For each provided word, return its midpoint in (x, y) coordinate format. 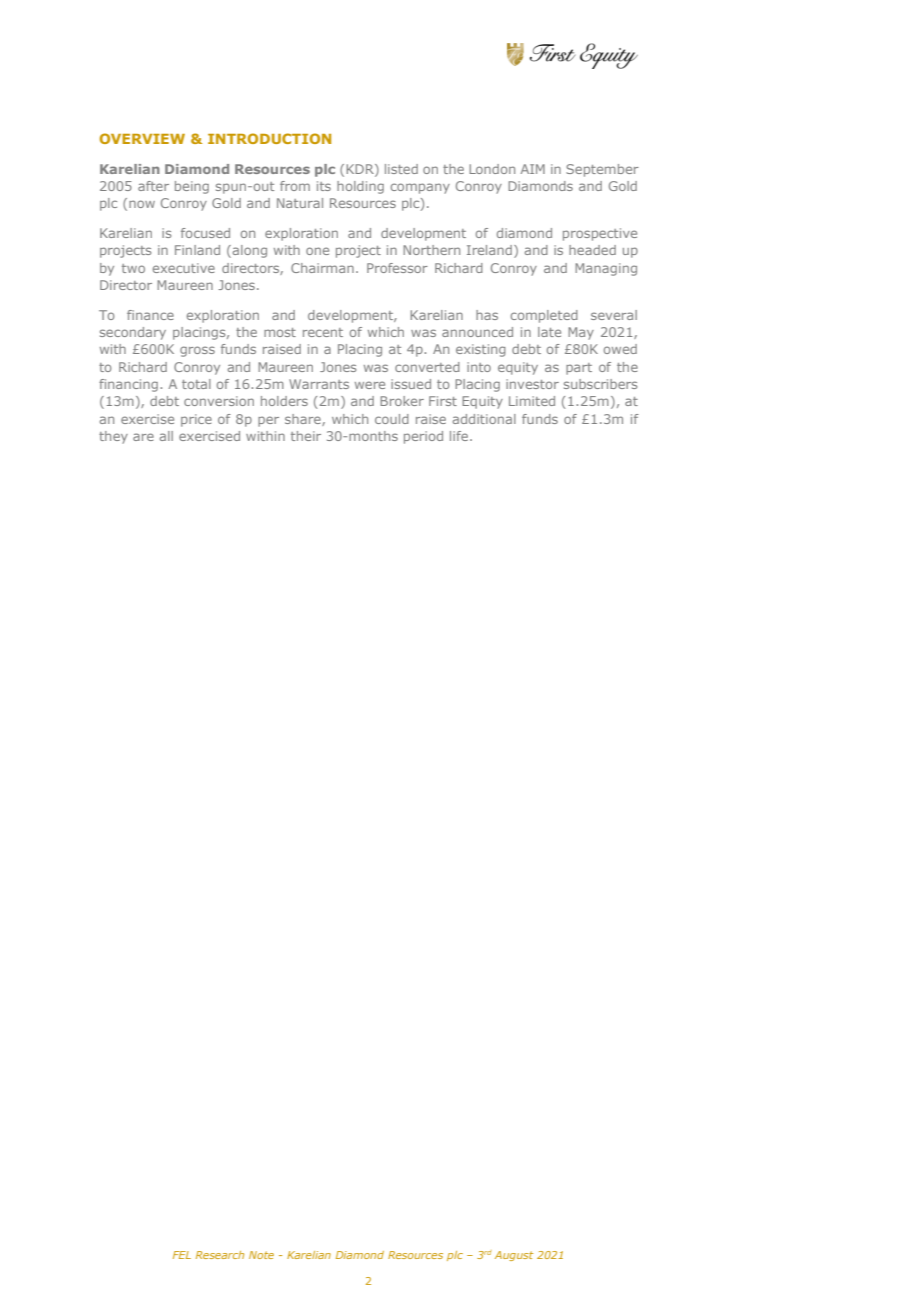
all (166, 436)
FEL (182, 1255)
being (192, 187)
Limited (532, 401)
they (113, 437)
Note (261, 1255)
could (392, 419)
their (306, 436)
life (460, 436)
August (514, 1256)
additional (484, 419)
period (423, 437)
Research (220, 1255)
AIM (532, 169)
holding (360, 187)
